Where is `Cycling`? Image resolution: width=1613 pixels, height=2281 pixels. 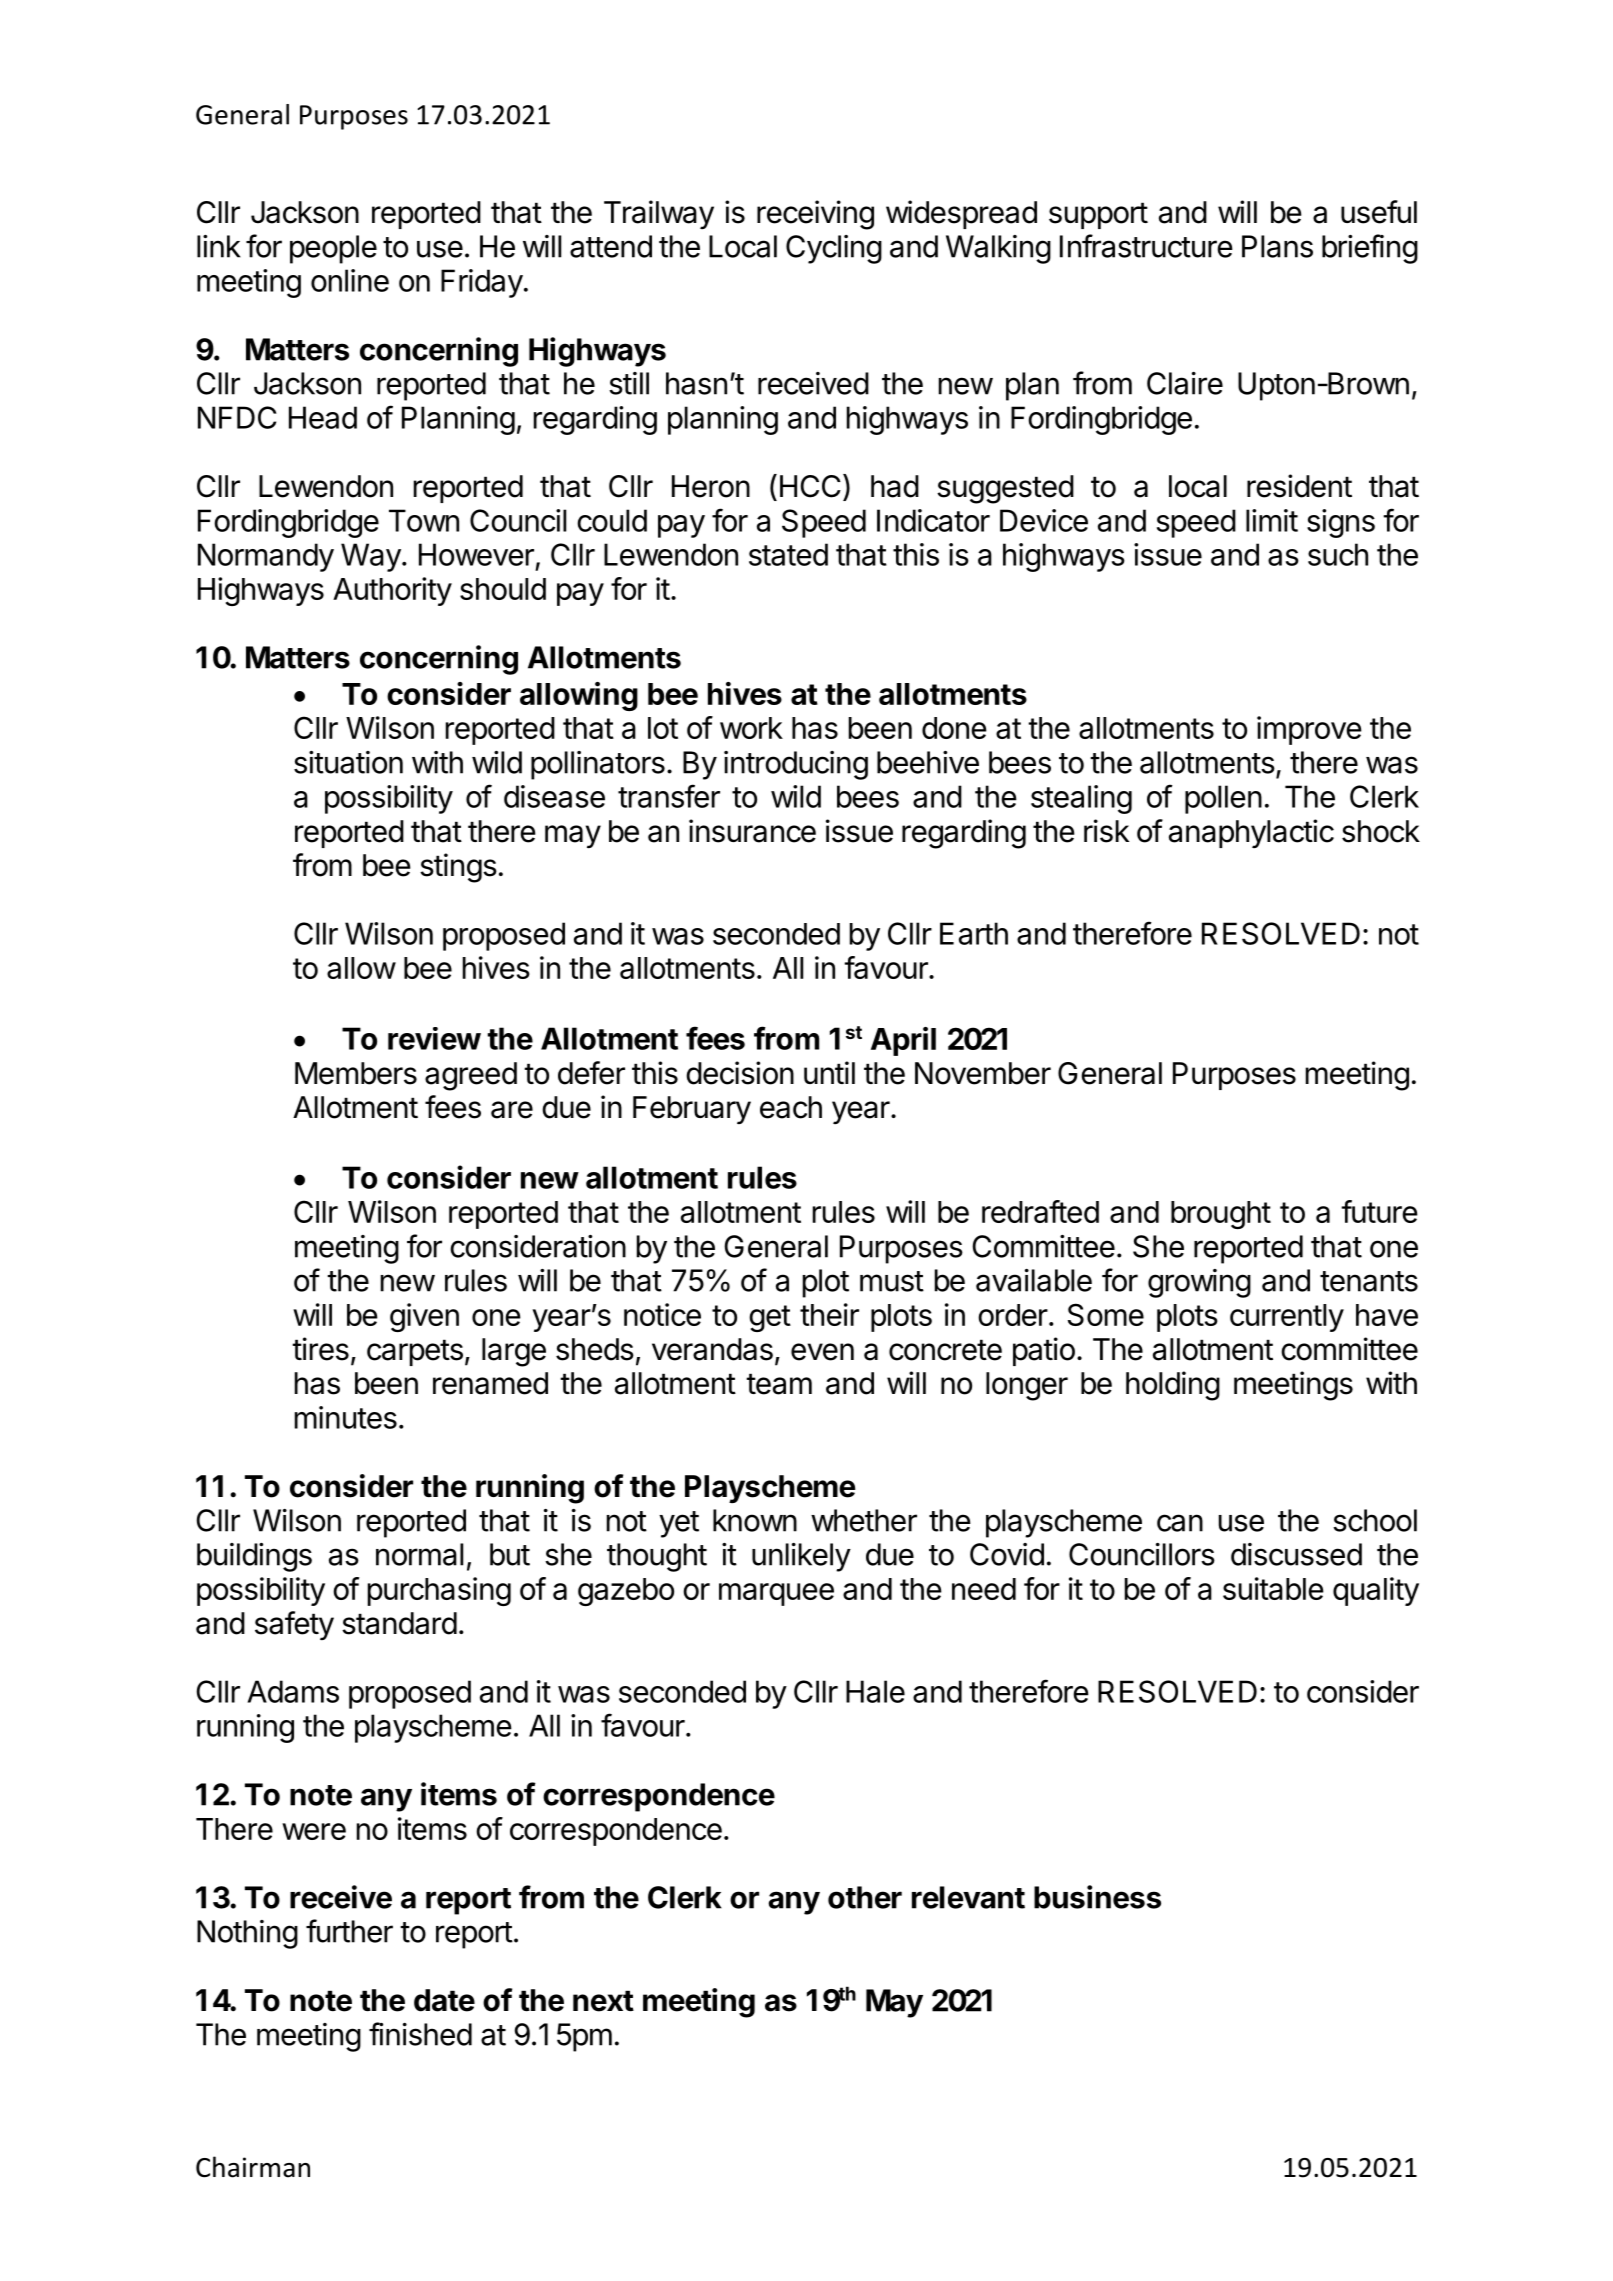 Cycling is located at coordinates (834, 249).
